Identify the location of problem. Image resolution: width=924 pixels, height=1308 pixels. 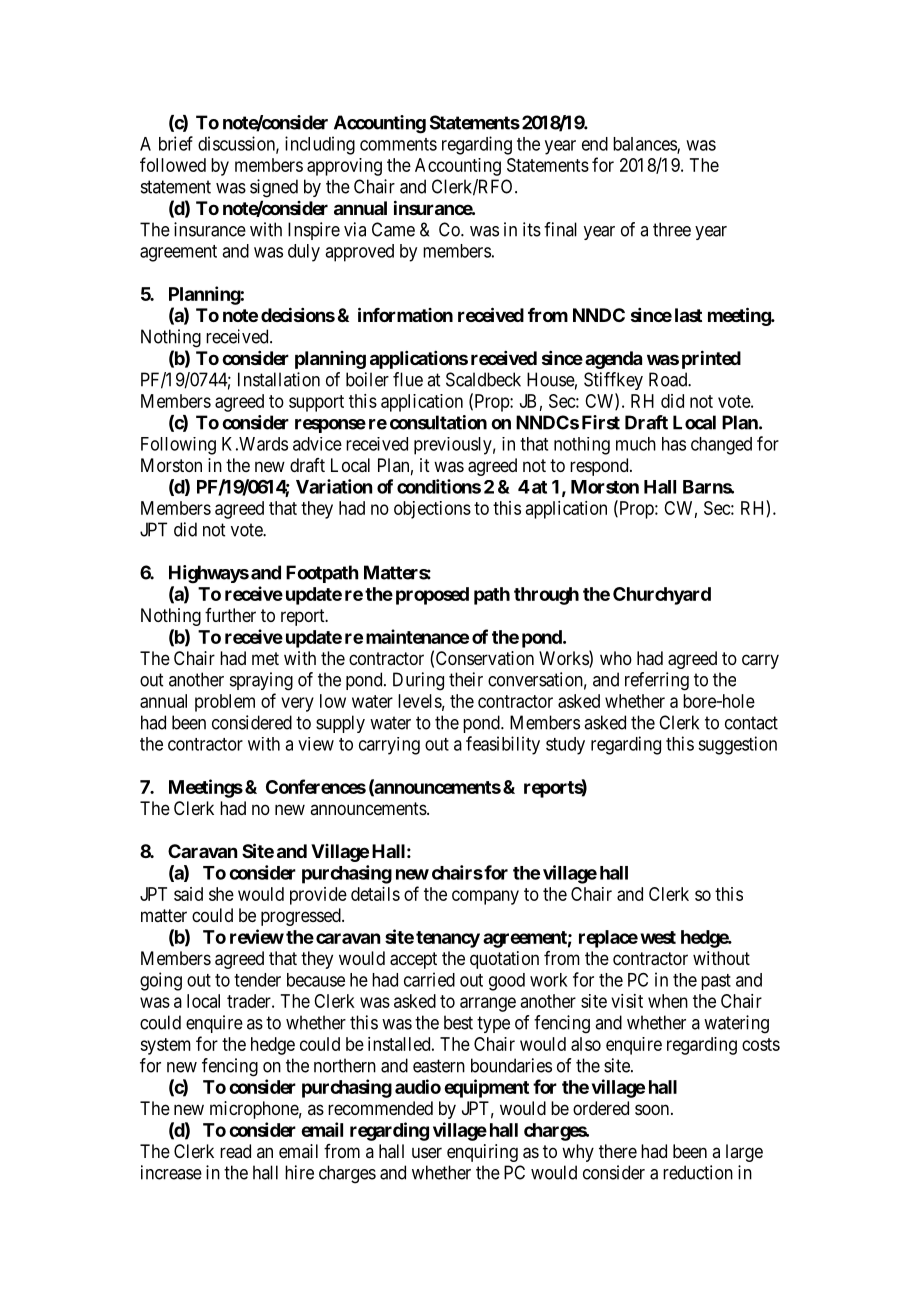
(225, 703).
